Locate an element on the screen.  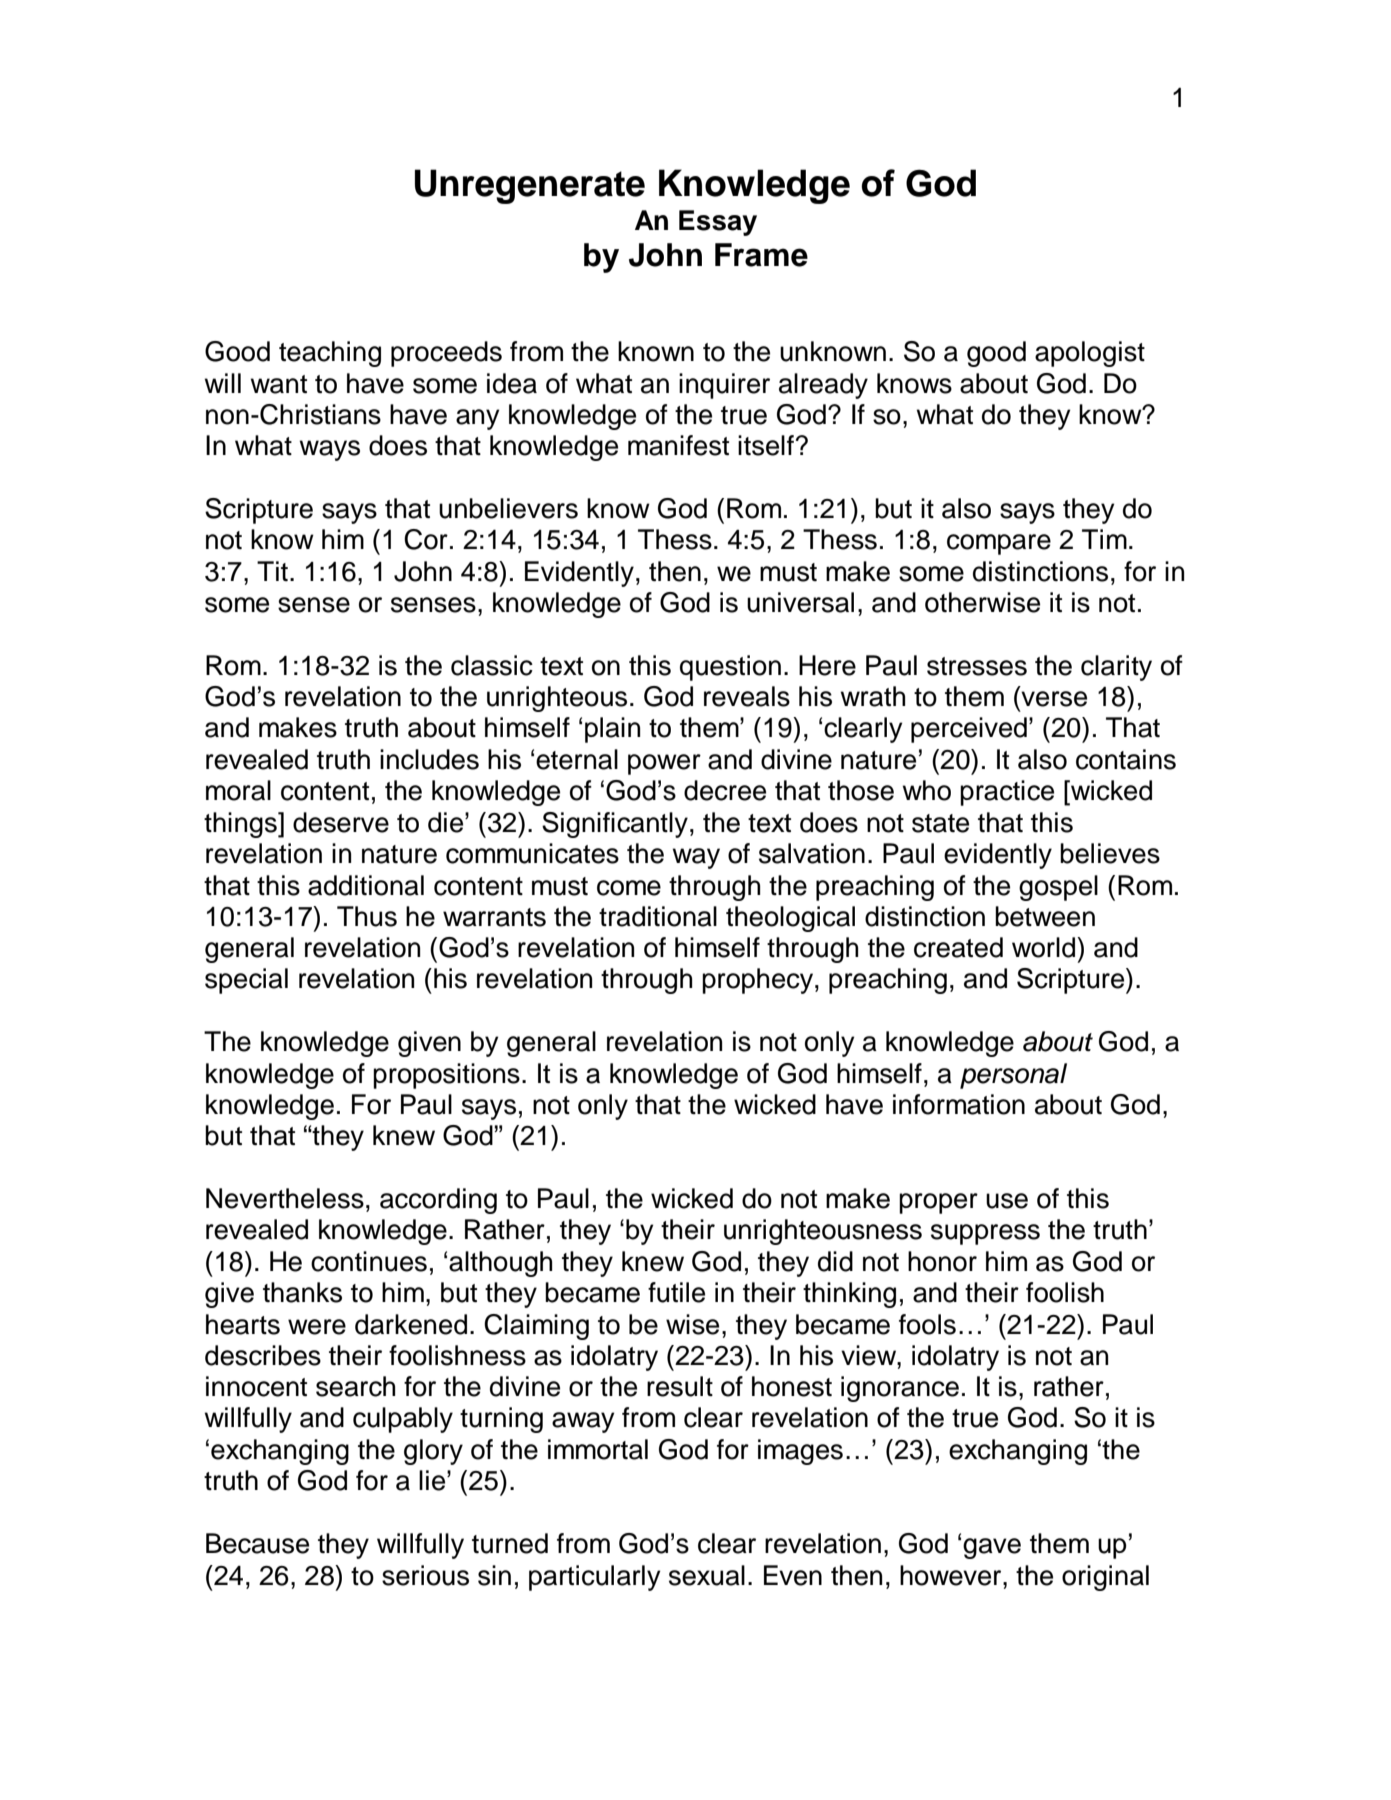
gave is located at coordinates (992, 1548).
